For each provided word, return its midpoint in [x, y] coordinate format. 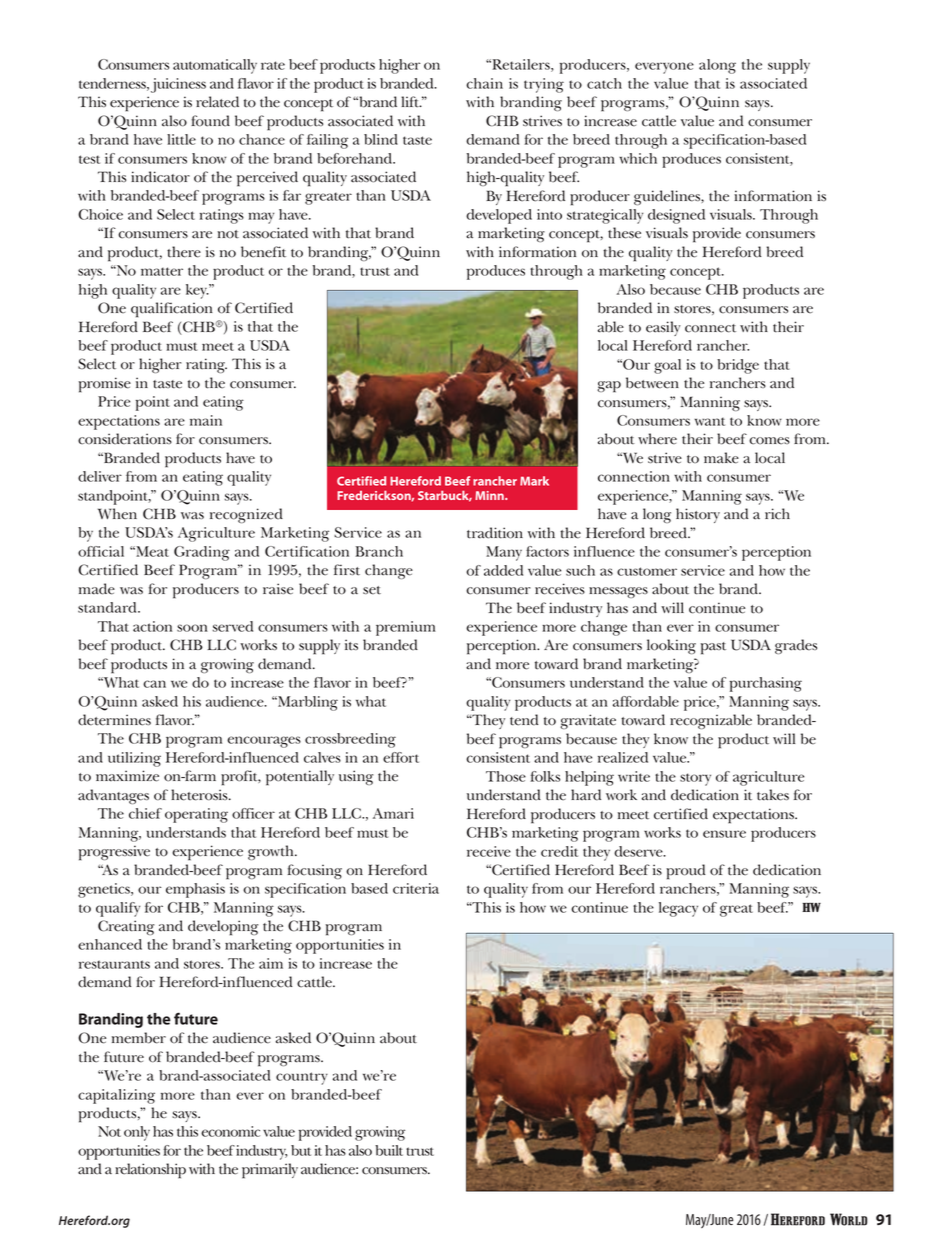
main [206, 420]
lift [411, 102]
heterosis [200, 795]
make [721, 458]
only [137, 1133]
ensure [724, 834]
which [638, 158]
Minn [490, 495]
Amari [393, 813]
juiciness [178, 85]
